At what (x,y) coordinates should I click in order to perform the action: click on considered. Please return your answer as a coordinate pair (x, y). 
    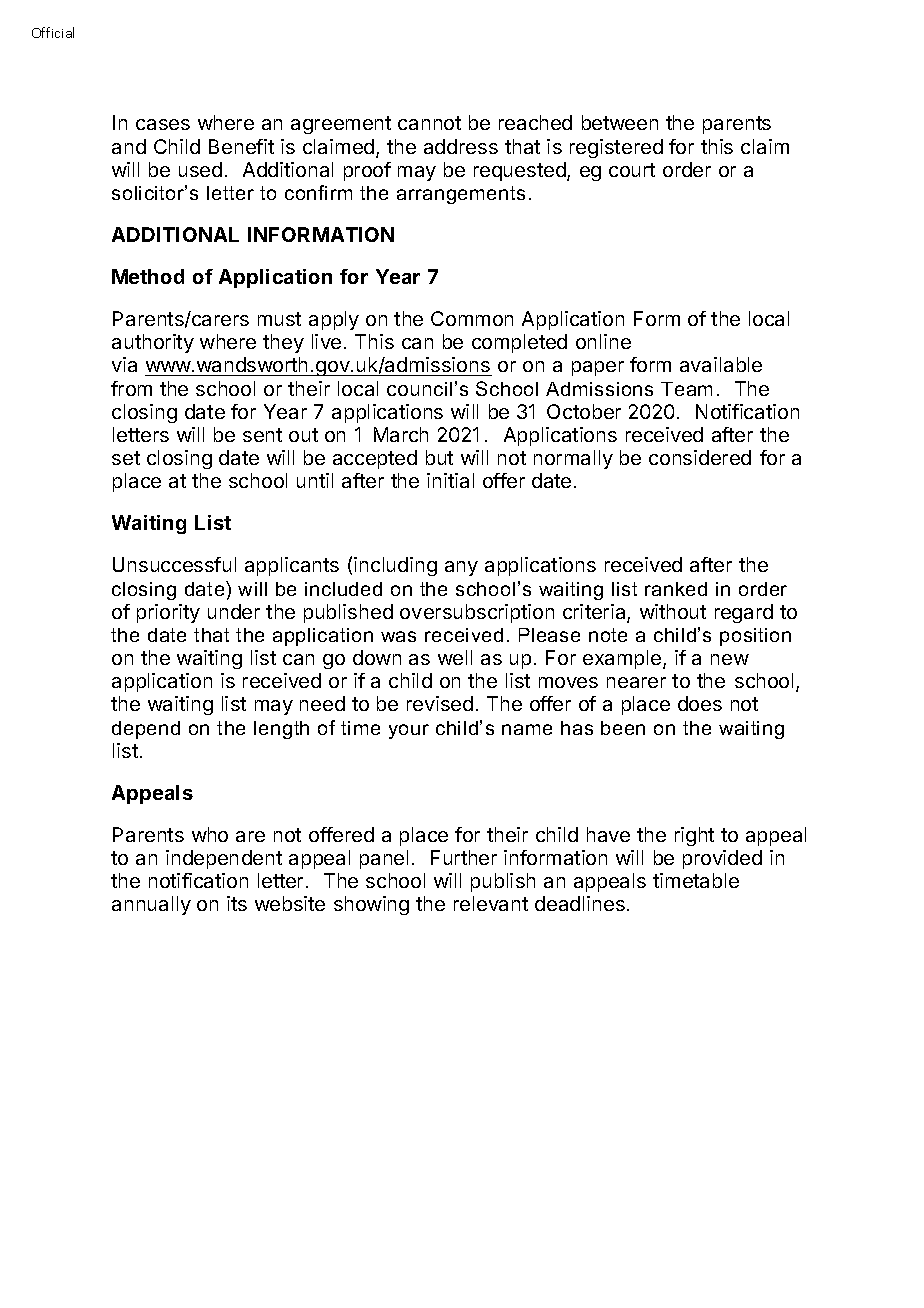
    Looking at the image, I should click on (700, 457).
